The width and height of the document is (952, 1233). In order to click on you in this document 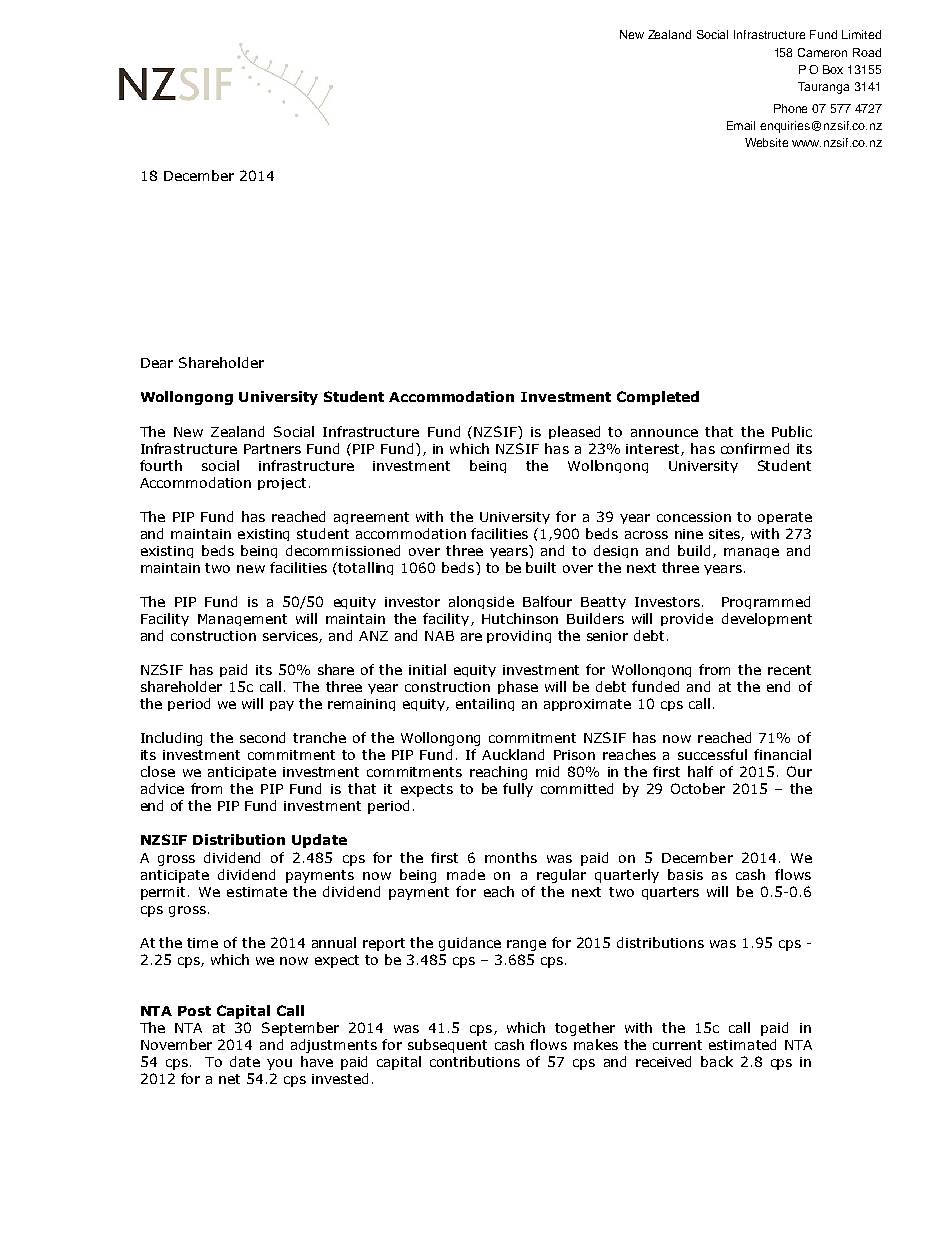, I will do `click(279, 1064)`.
